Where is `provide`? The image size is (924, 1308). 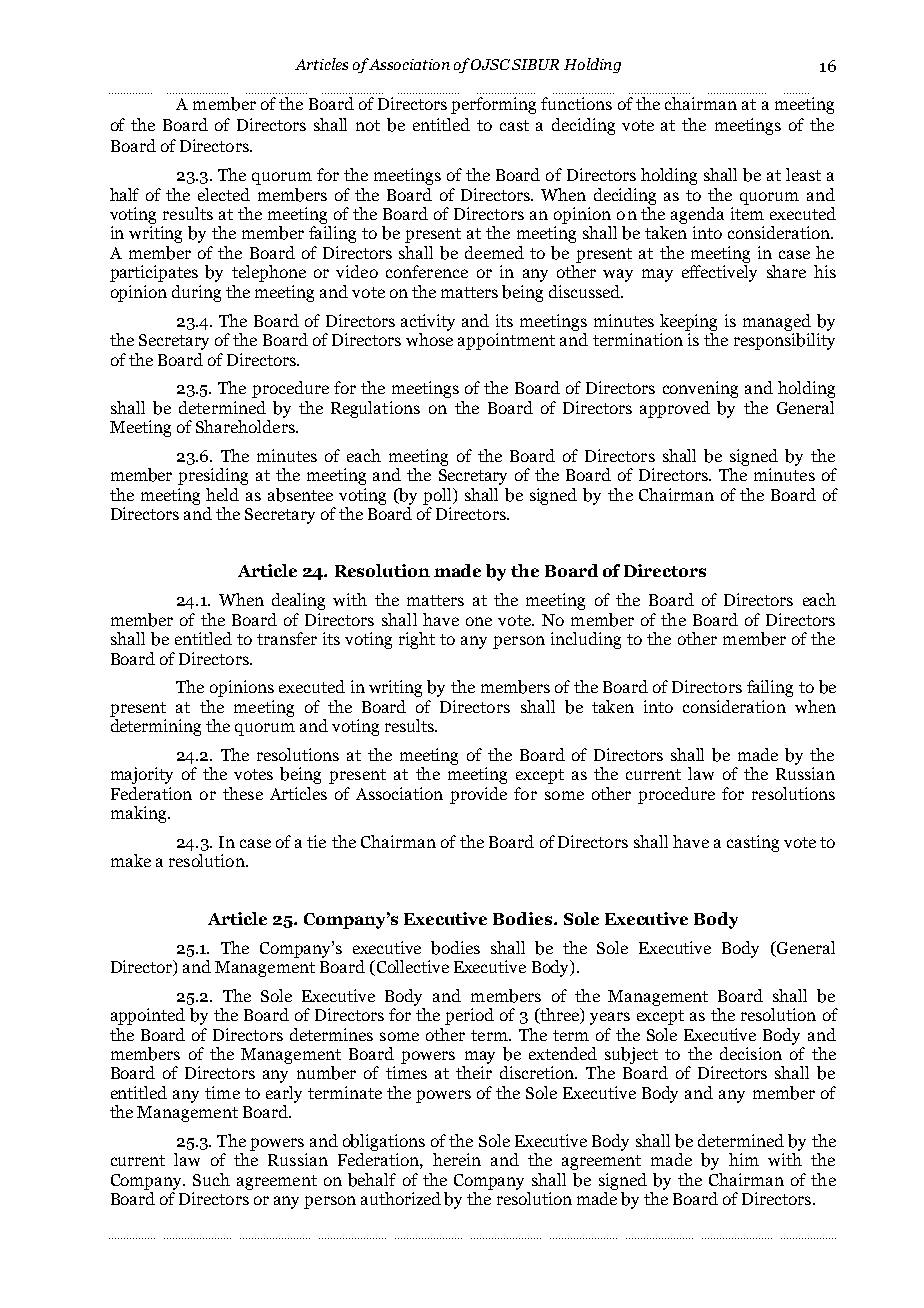 provide is located at coordinates (478, 795).
